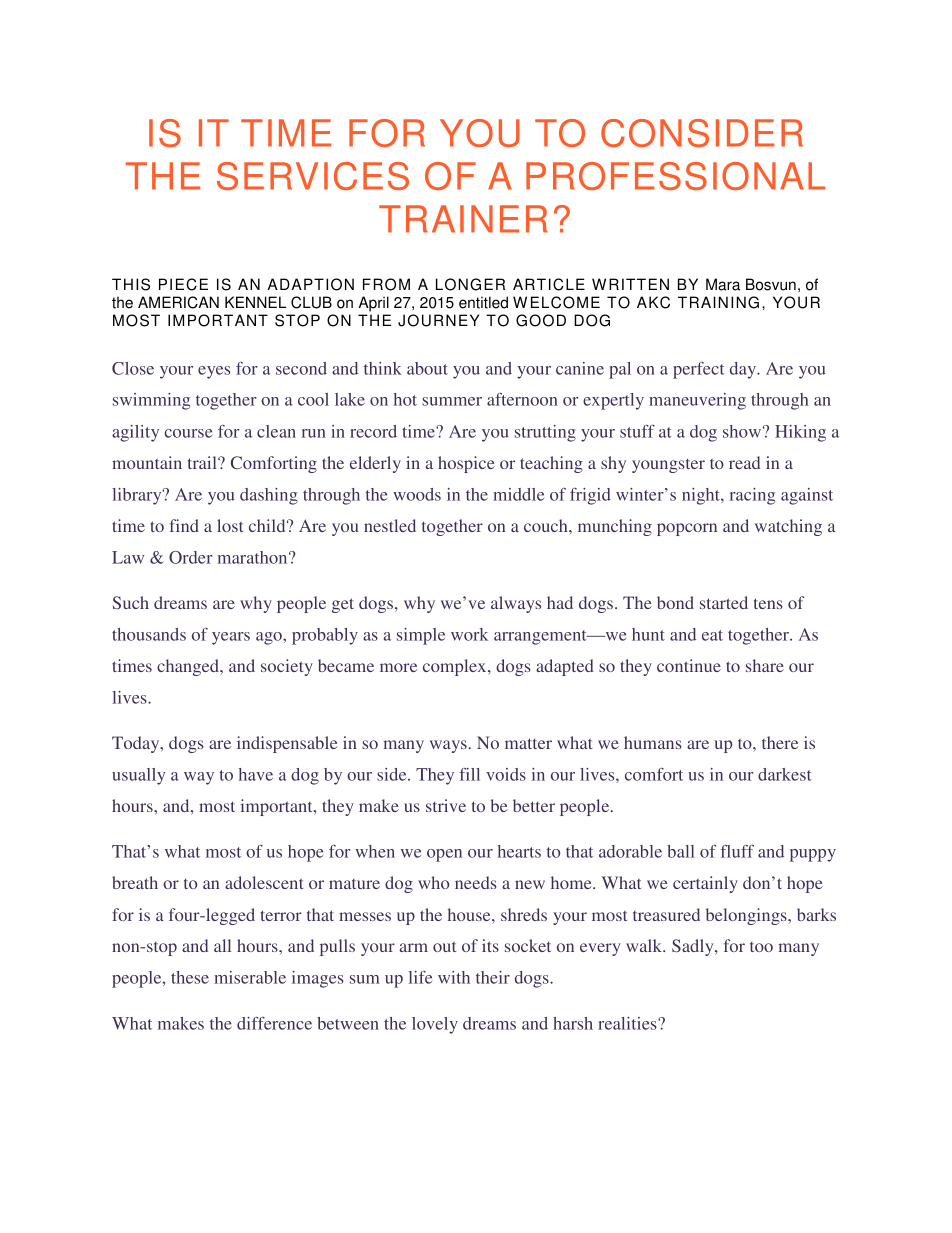 This screenshot has width=952, height=1233. I want to click on these, so click(190, 977).
